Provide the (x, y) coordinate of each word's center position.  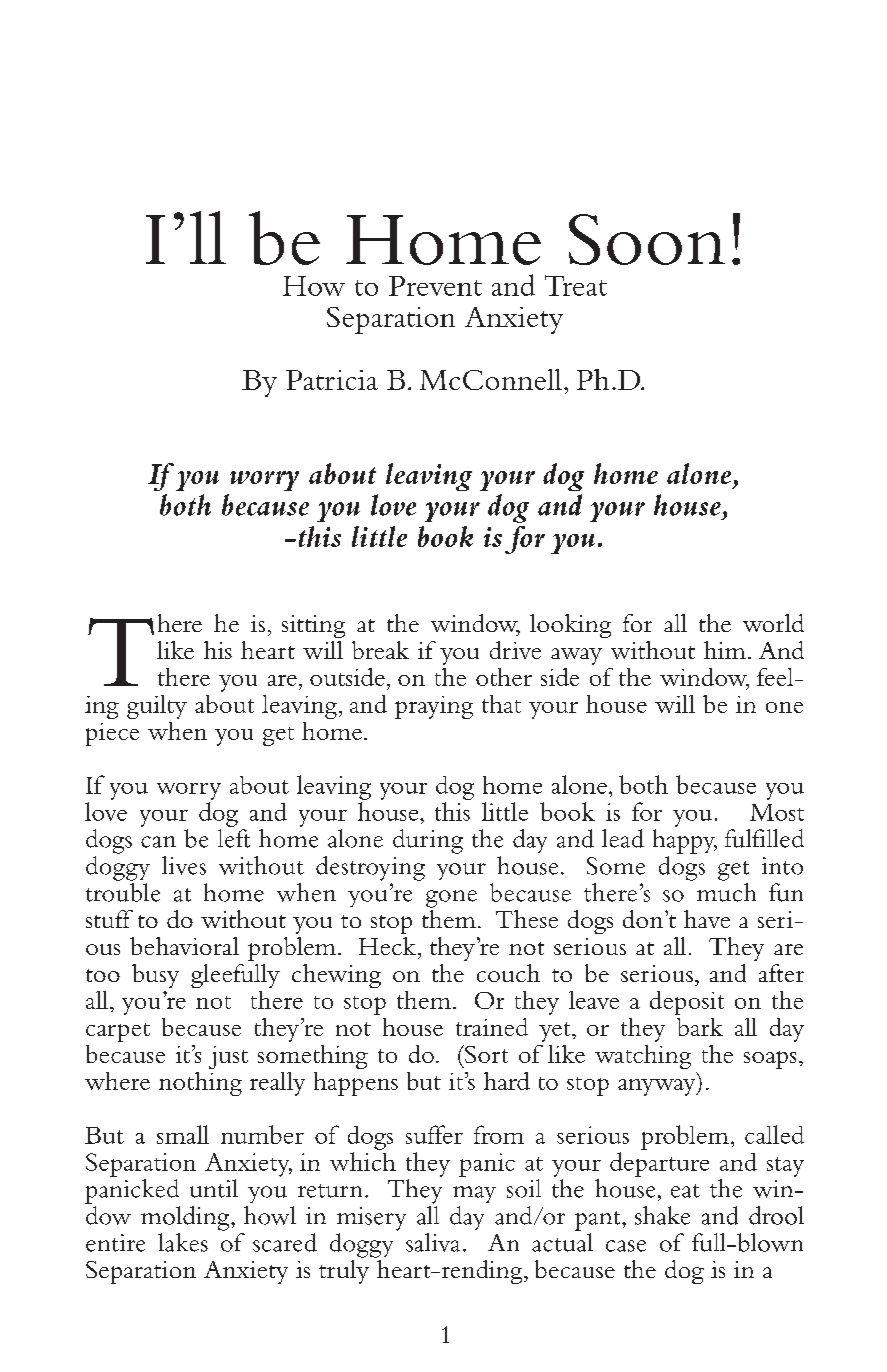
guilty (157, 707)
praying (434, 707)
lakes (183, 1242)
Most (777, 812)
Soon (647, 239)
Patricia (332, 380)
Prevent (435, 286)
